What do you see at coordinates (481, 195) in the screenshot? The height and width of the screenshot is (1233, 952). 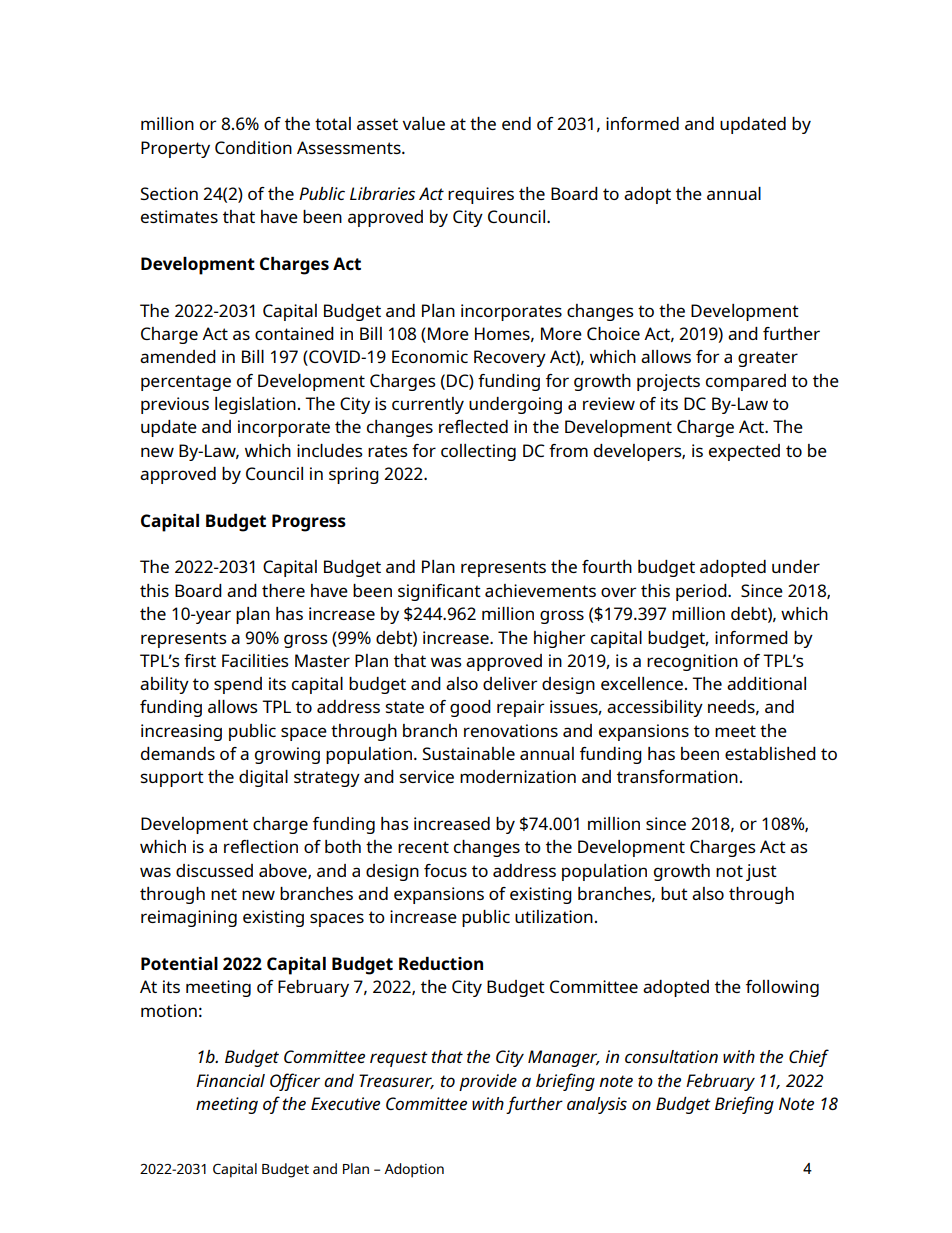 I see `requires` at bounding box center [481, 195].
